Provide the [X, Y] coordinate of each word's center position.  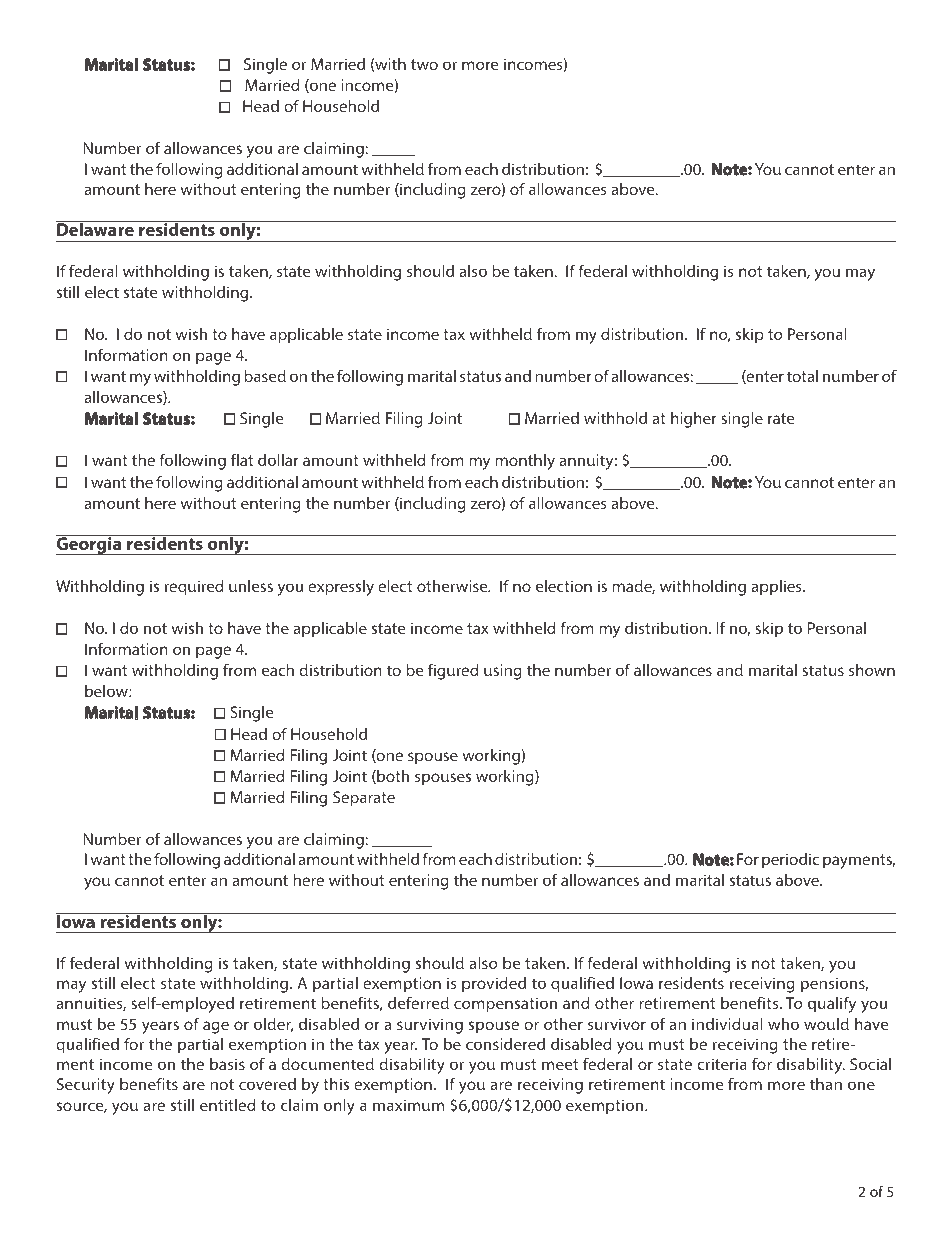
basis [227, 1064]
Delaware [96, 228]
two [424, 64]
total [802, 376]
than [826, 1084]
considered [505, 1044]
